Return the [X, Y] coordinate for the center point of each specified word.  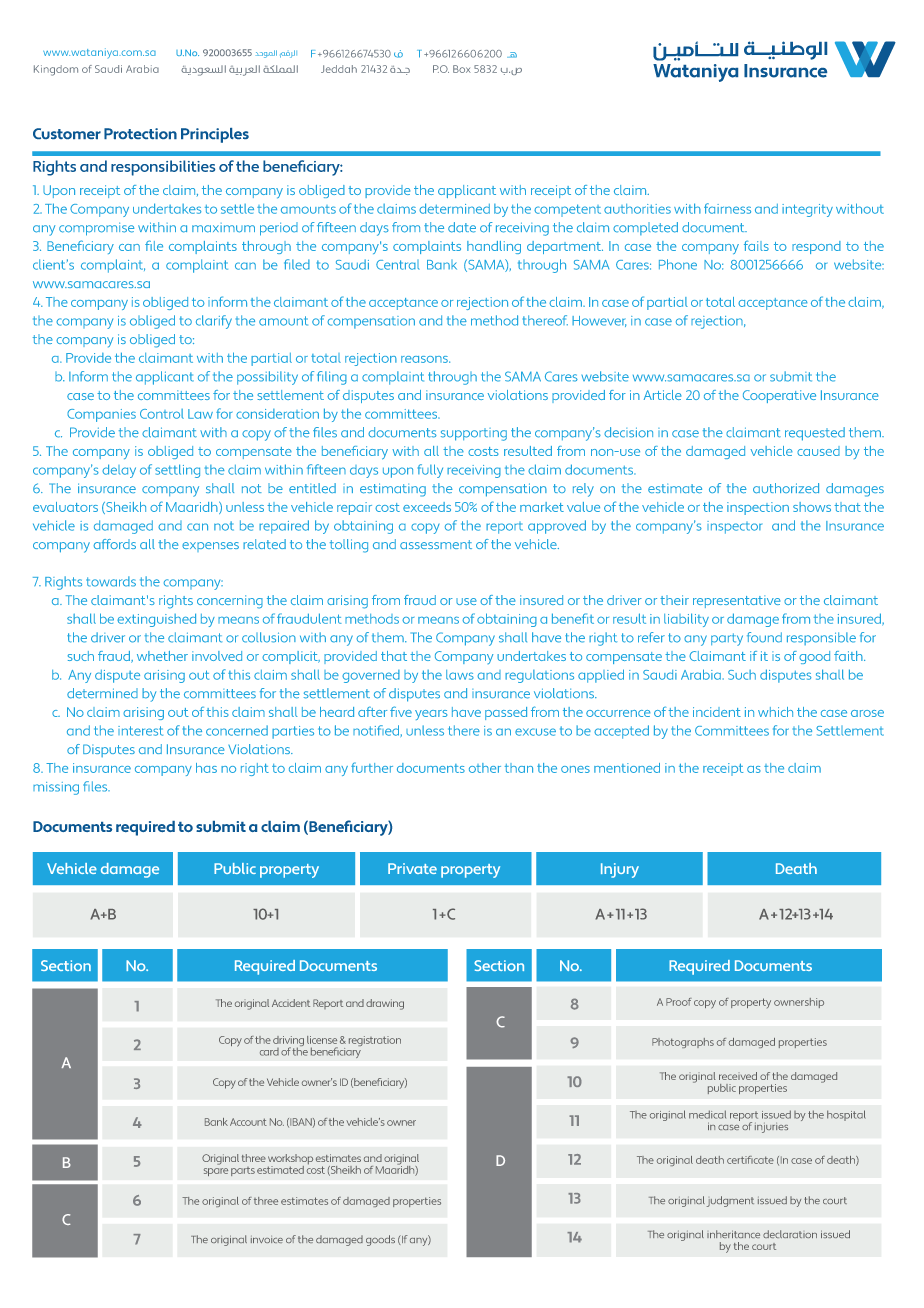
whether [162, 656]
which [775, 712]
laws [460, 675]
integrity [807, 210]
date [462, 227]
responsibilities [163, 168]
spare [216, 1172]
